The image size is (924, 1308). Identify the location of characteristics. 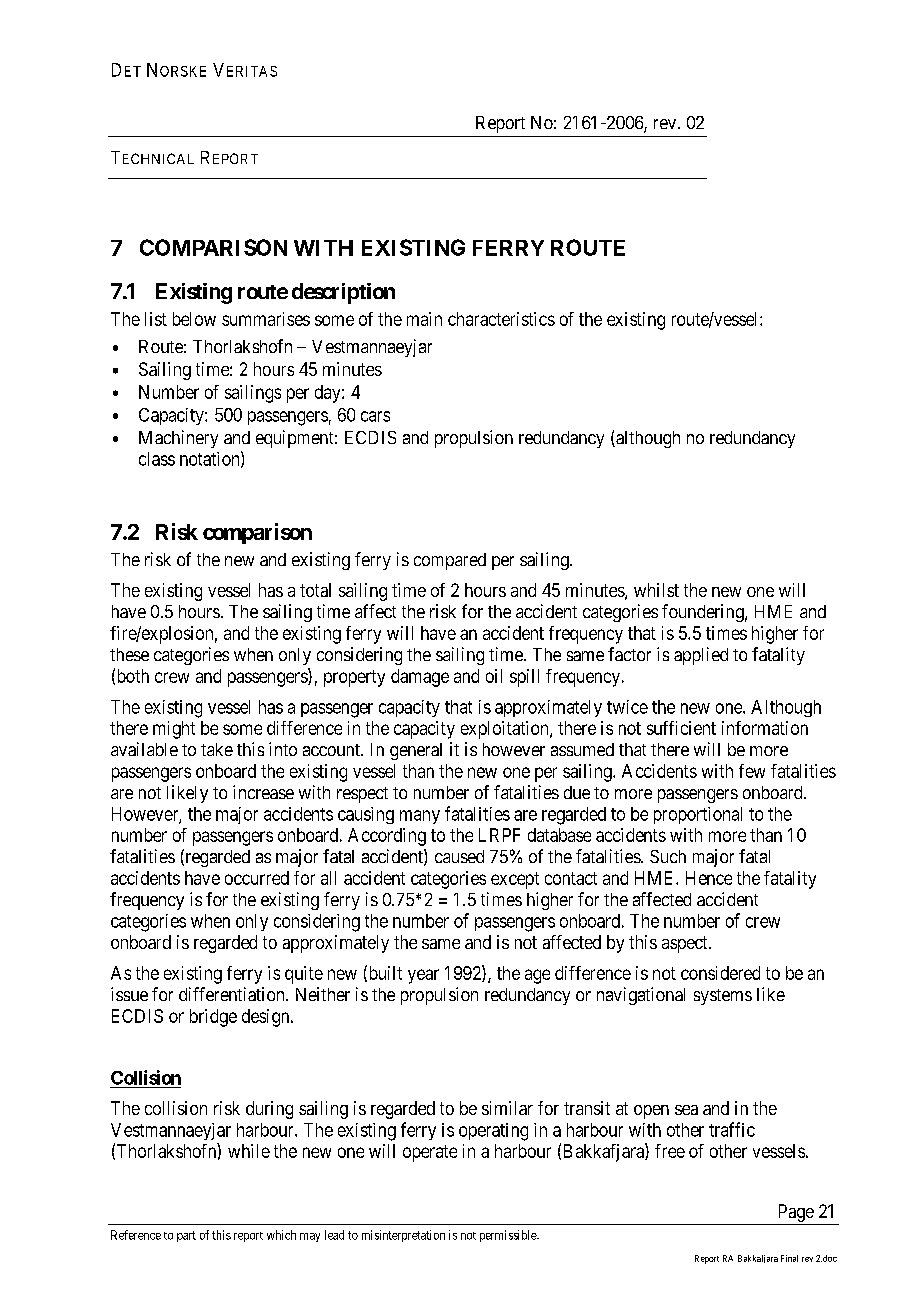
(501, 319).
